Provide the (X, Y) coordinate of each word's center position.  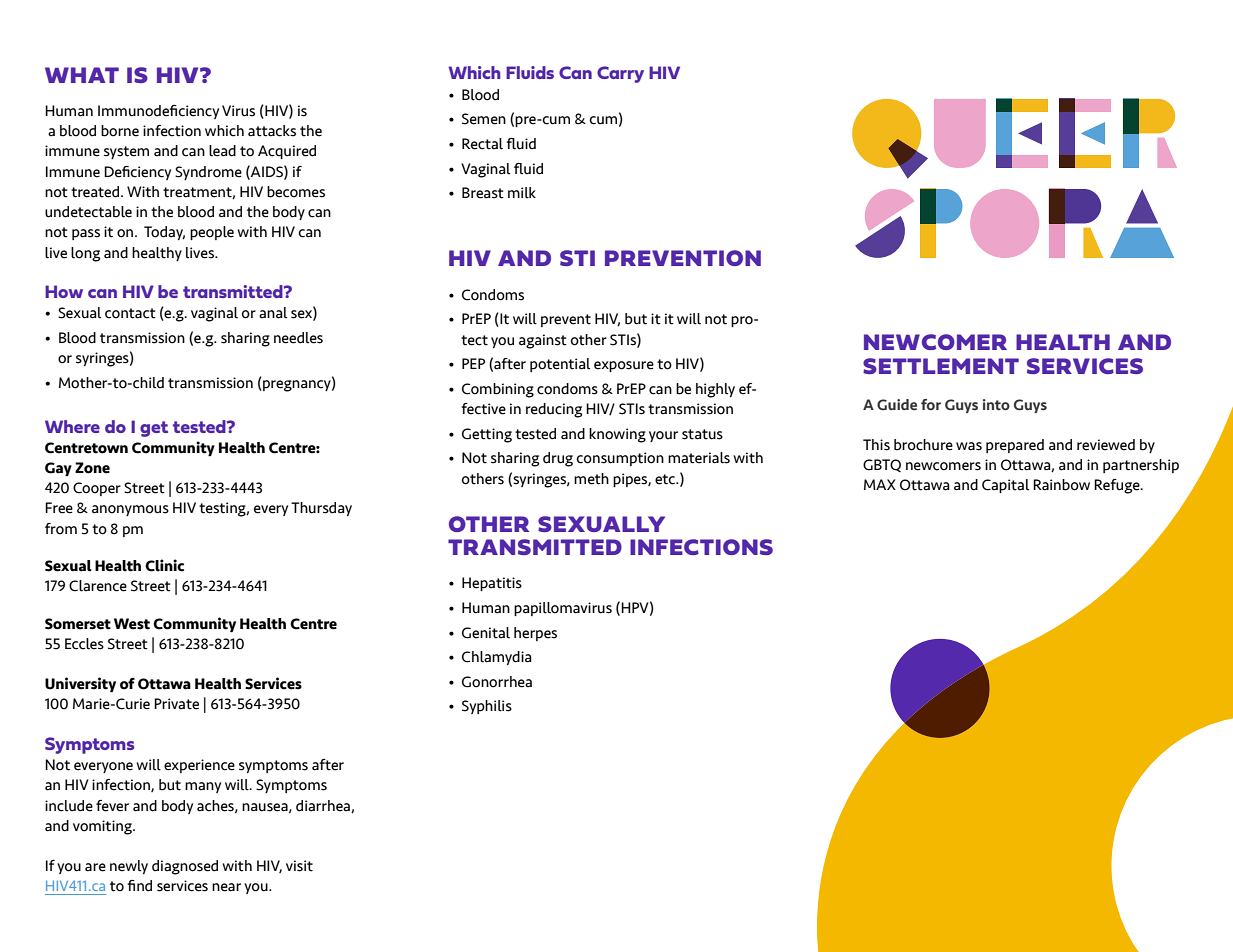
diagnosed (185, 867)
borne (120, 131)
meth (591, 479)
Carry (620, 74)
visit (299, 866)
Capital (1005, 486)
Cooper (97, 489)
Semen (484, 119)
